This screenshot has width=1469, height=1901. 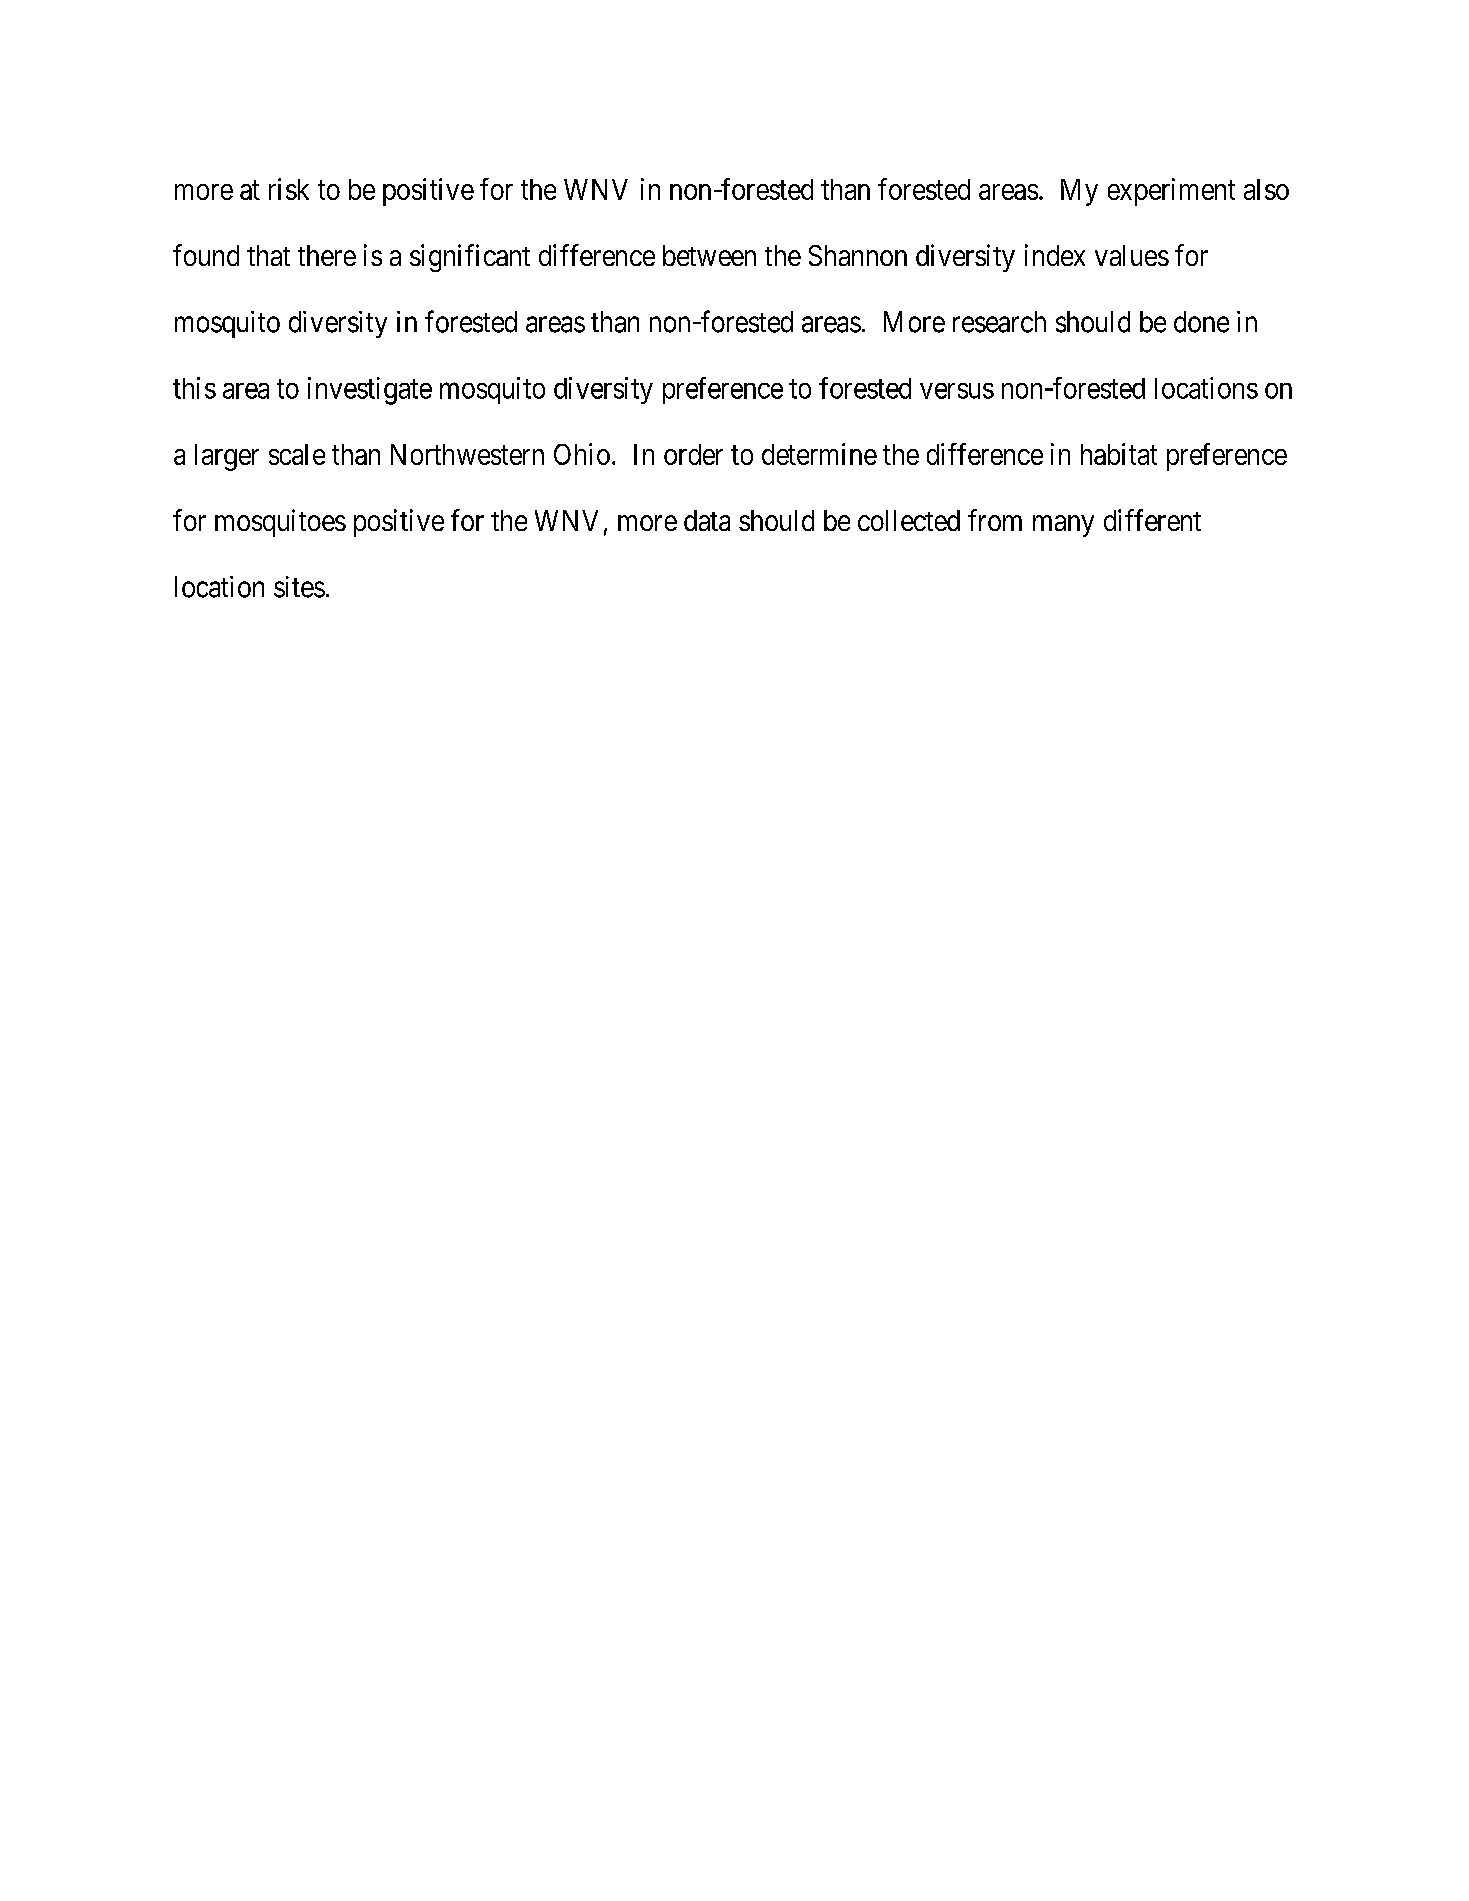 What do you see at coordinates (227, 457) in the screenshot?
I see `larger` at bounding box center [227, 457].
